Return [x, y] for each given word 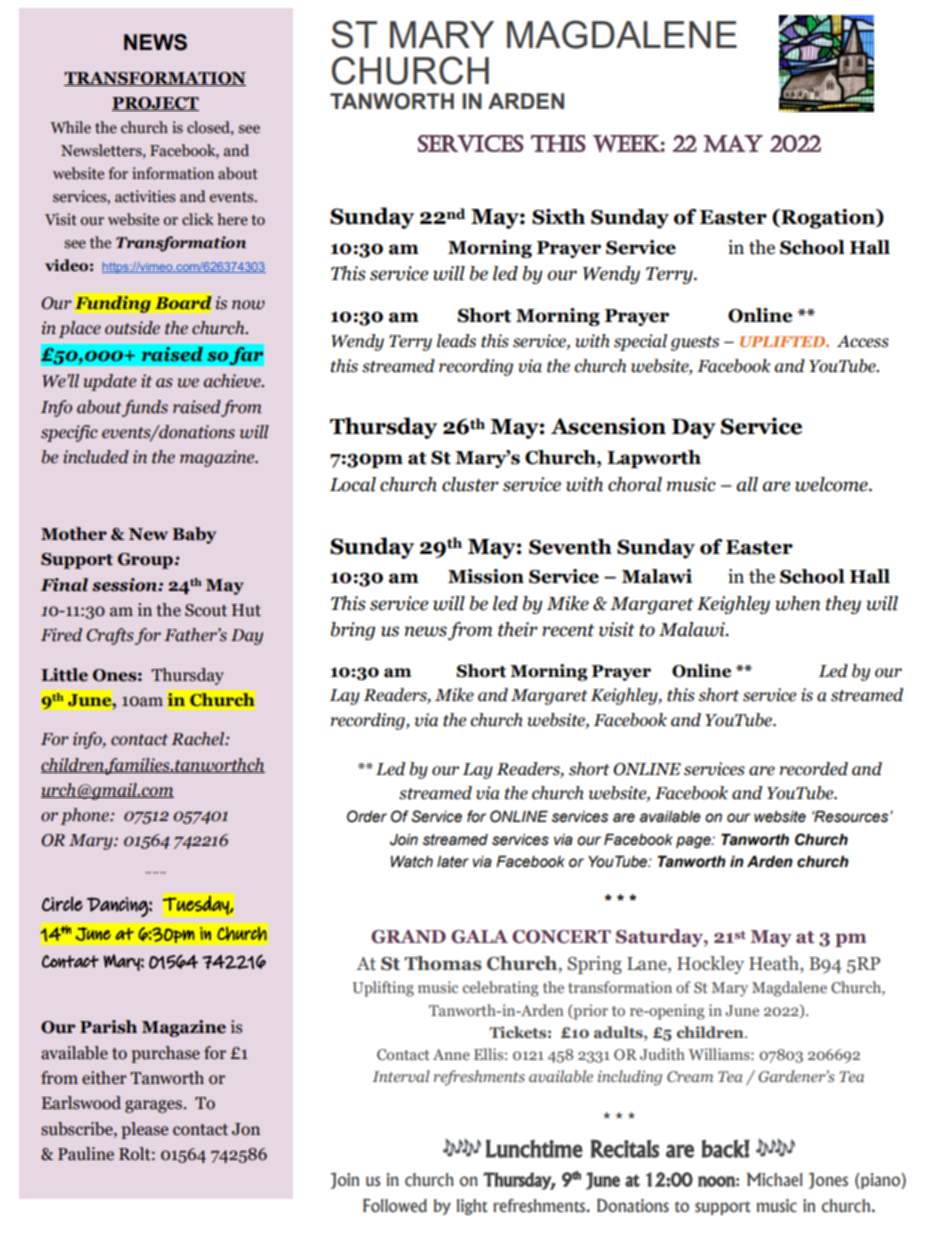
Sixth [558, 217]
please [144, 1130]
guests [695, 343]
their [518, 629]
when [797, 603]
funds [145, 408]
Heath [775, 964]
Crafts [110, 636]
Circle [62, 904]
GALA [479, 937]
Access [863, 341]
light [472, 1207]
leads [456, 341]
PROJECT [155, 104]
